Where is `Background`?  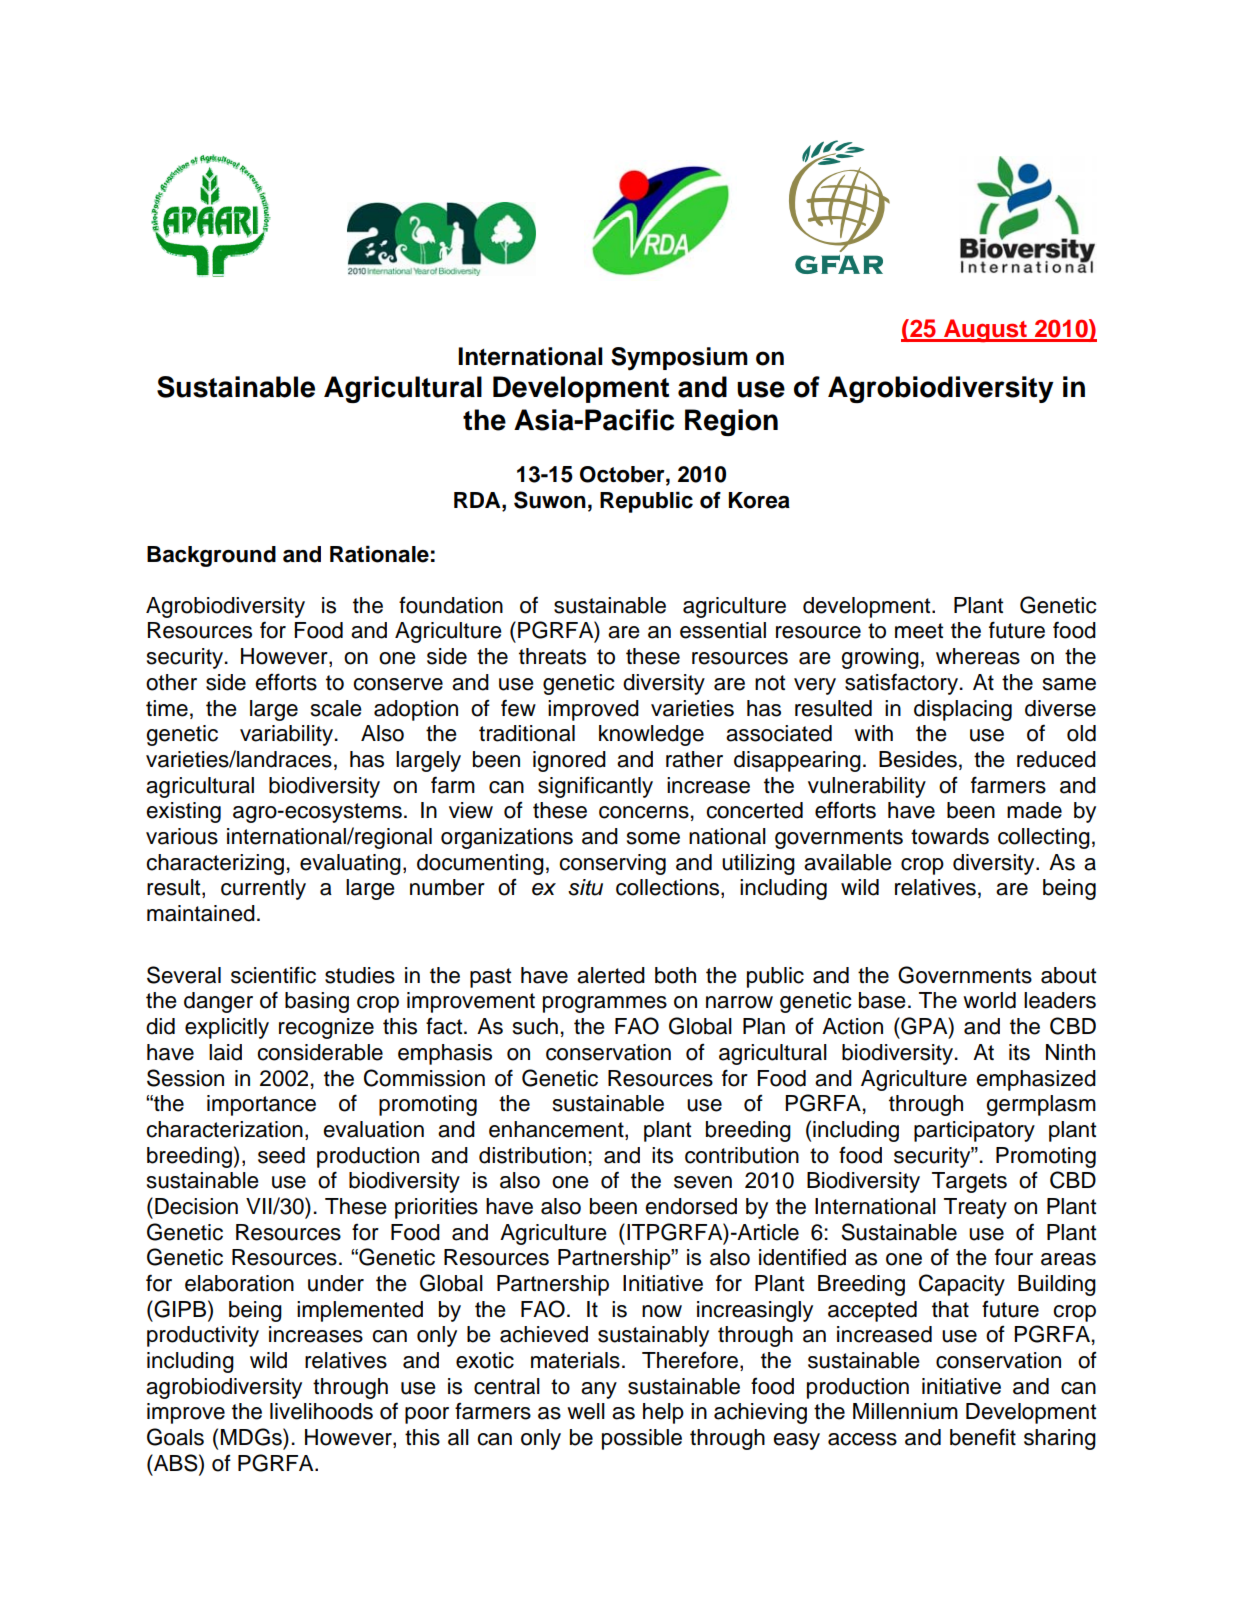 Background is located at coordinates (211, 556).
